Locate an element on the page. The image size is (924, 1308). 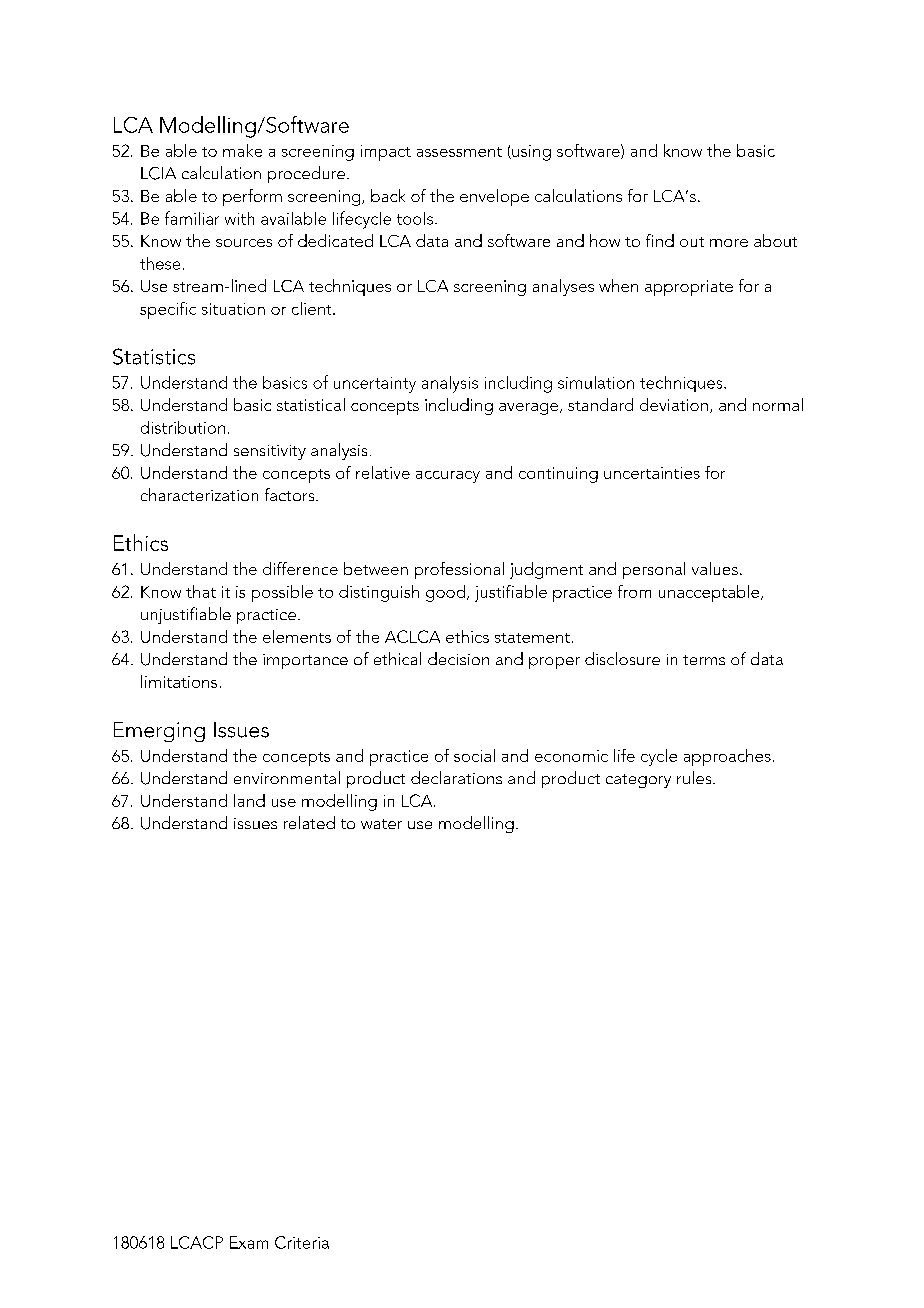
Exam is located at coordinates (249, 1242).
